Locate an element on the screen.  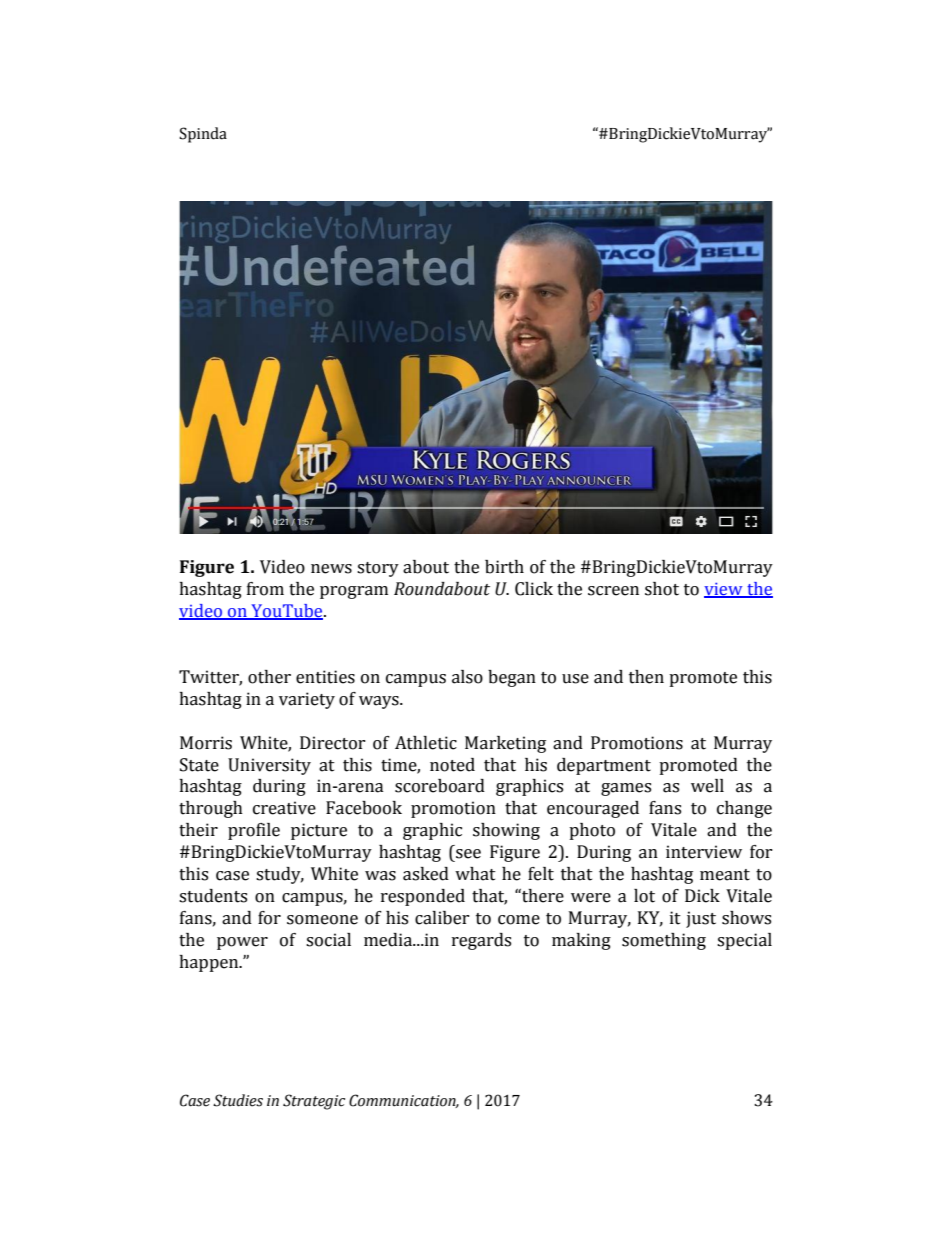
change is located at coordinates (744, 809).
